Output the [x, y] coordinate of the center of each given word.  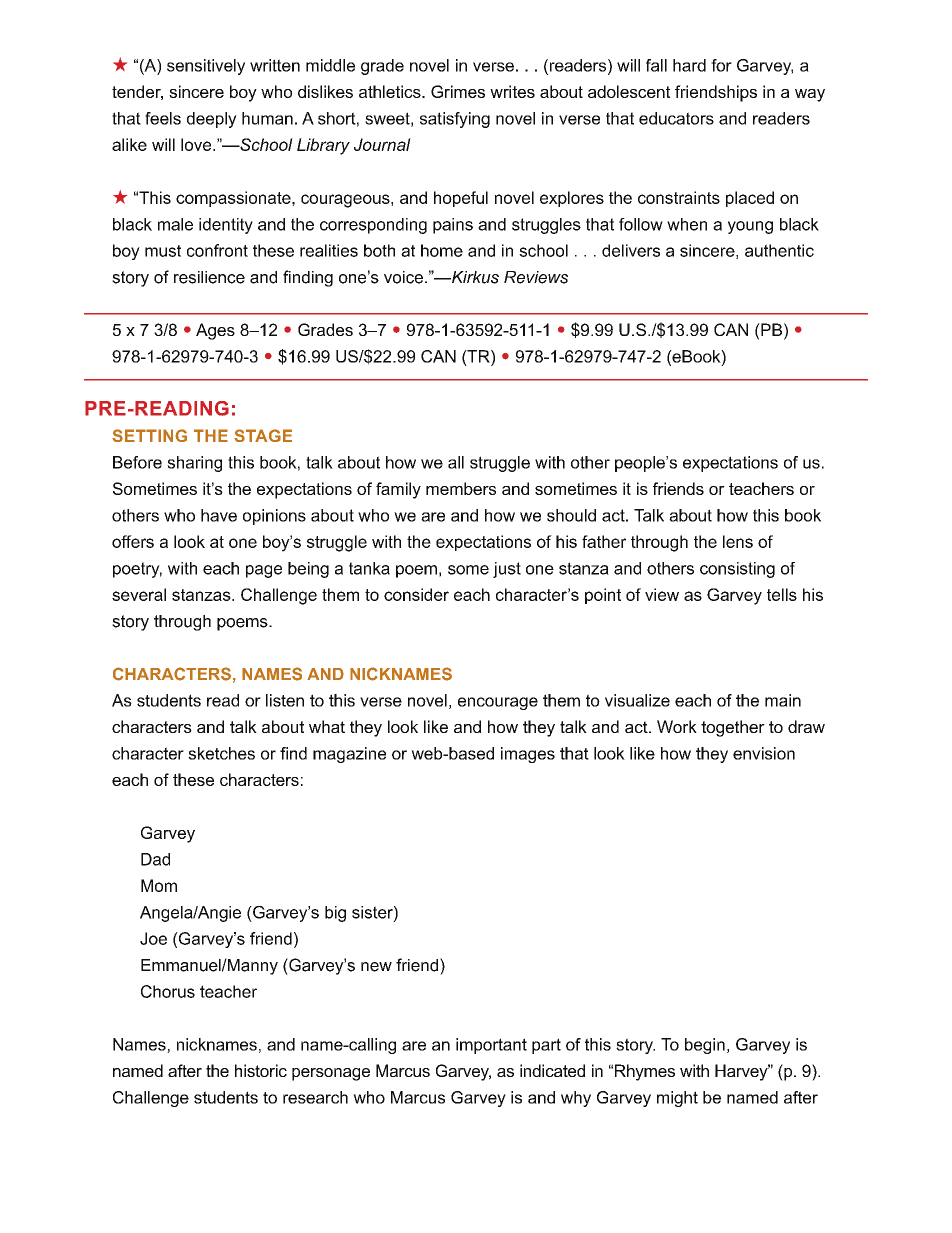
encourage [498, 703]
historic [261, 1070]
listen [285, 700]
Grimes [458, 91]
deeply [212, 120]
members [461, 488]
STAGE [263, 435]
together [733, 728]
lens [738, 541]
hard [689, 65]
